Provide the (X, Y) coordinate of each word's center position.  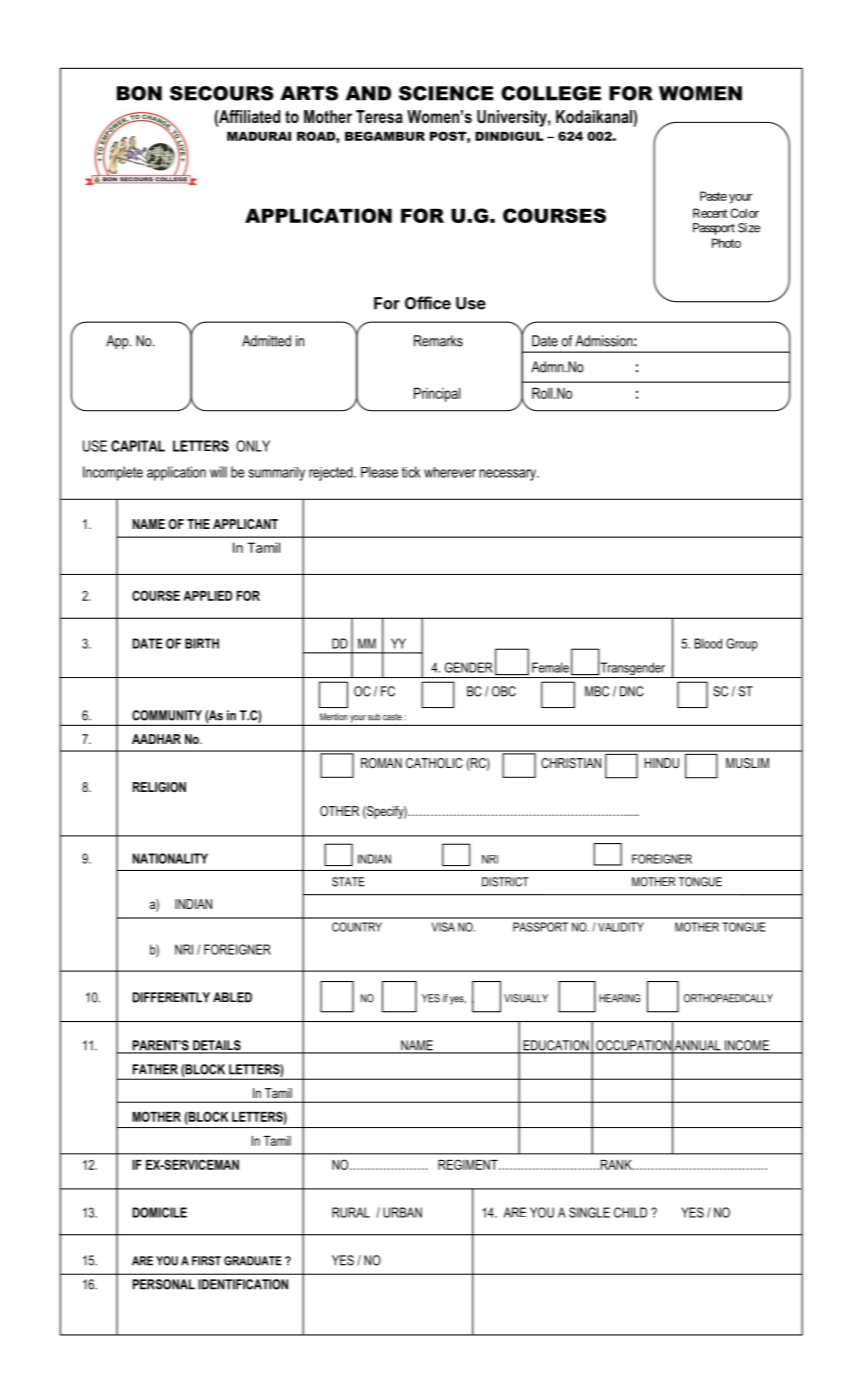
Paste (713, 196)
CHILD (630, 1212)
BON (139, 93)
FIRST (206, 1261)
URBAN (402, 1212)
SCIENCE (446, 93)
